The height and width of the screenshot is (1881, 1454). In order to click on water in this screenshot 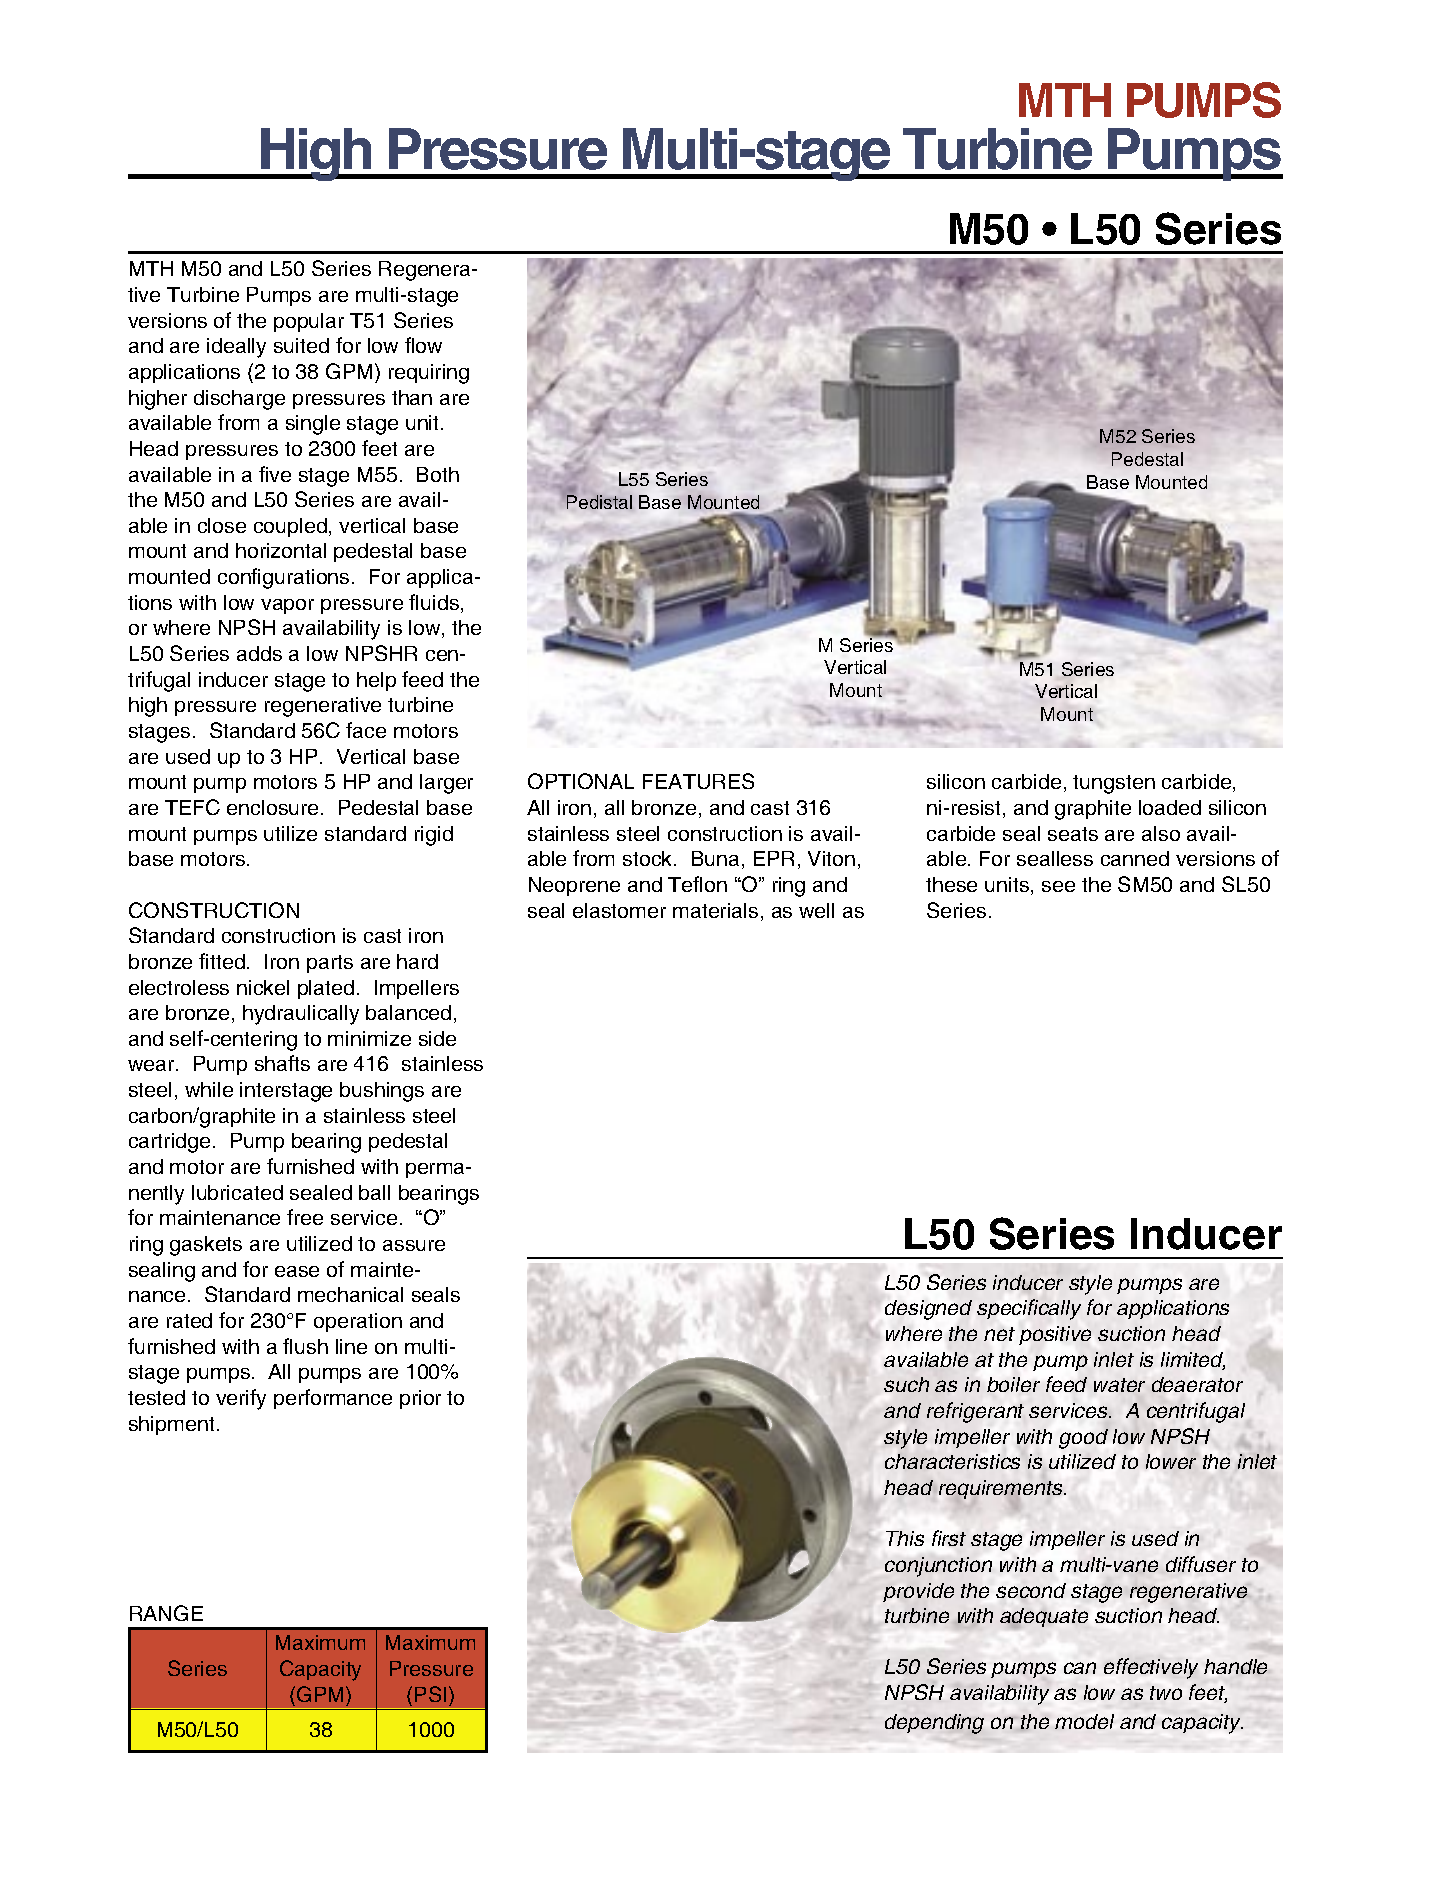, I will do `click(1119, 1385)`.
